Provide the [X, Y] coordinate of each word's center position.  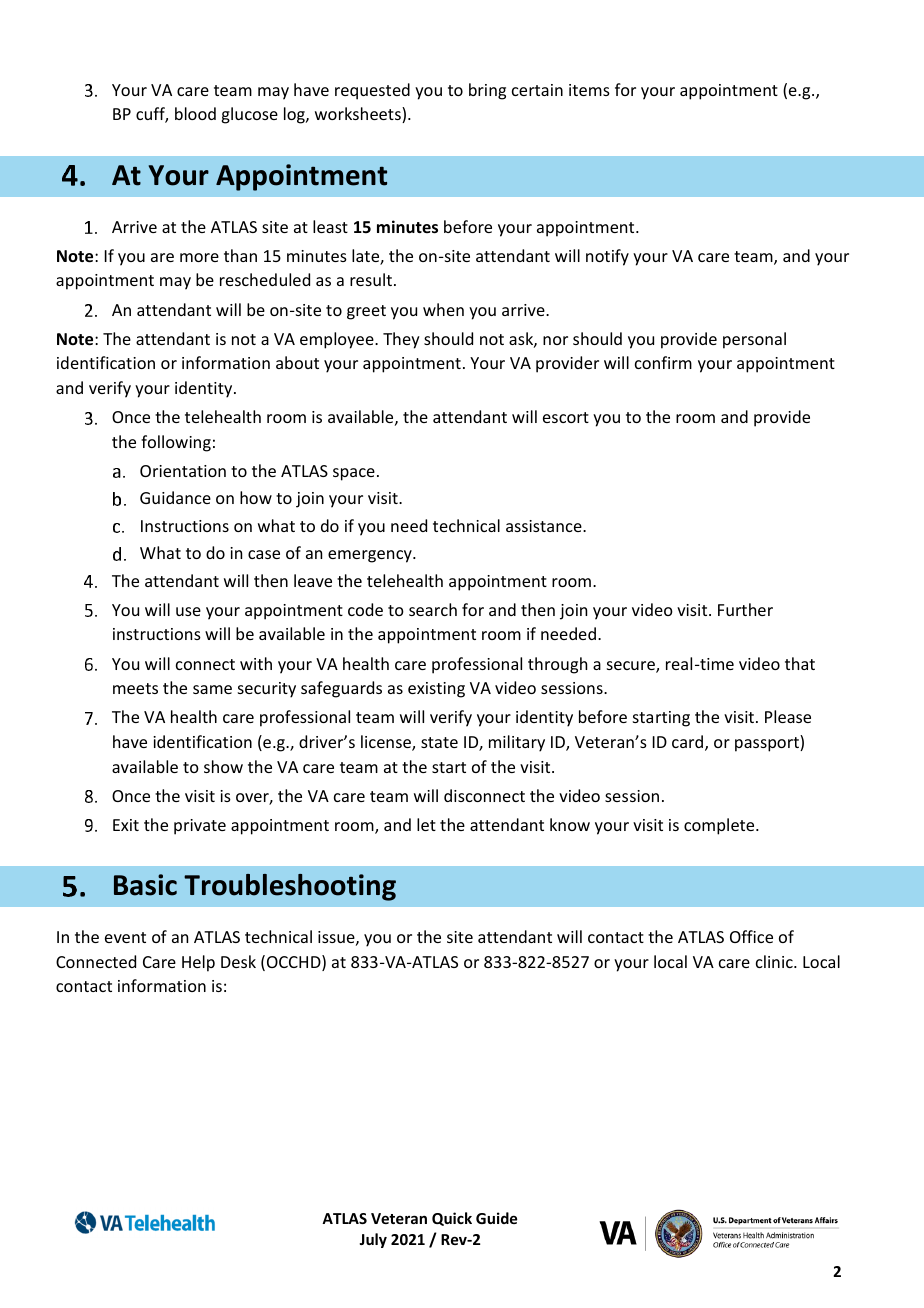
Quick [452, 1219]
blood [195, 113]
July [373, 1240]
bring [487, 91]
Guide [496, 1218]
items [589, 90]
